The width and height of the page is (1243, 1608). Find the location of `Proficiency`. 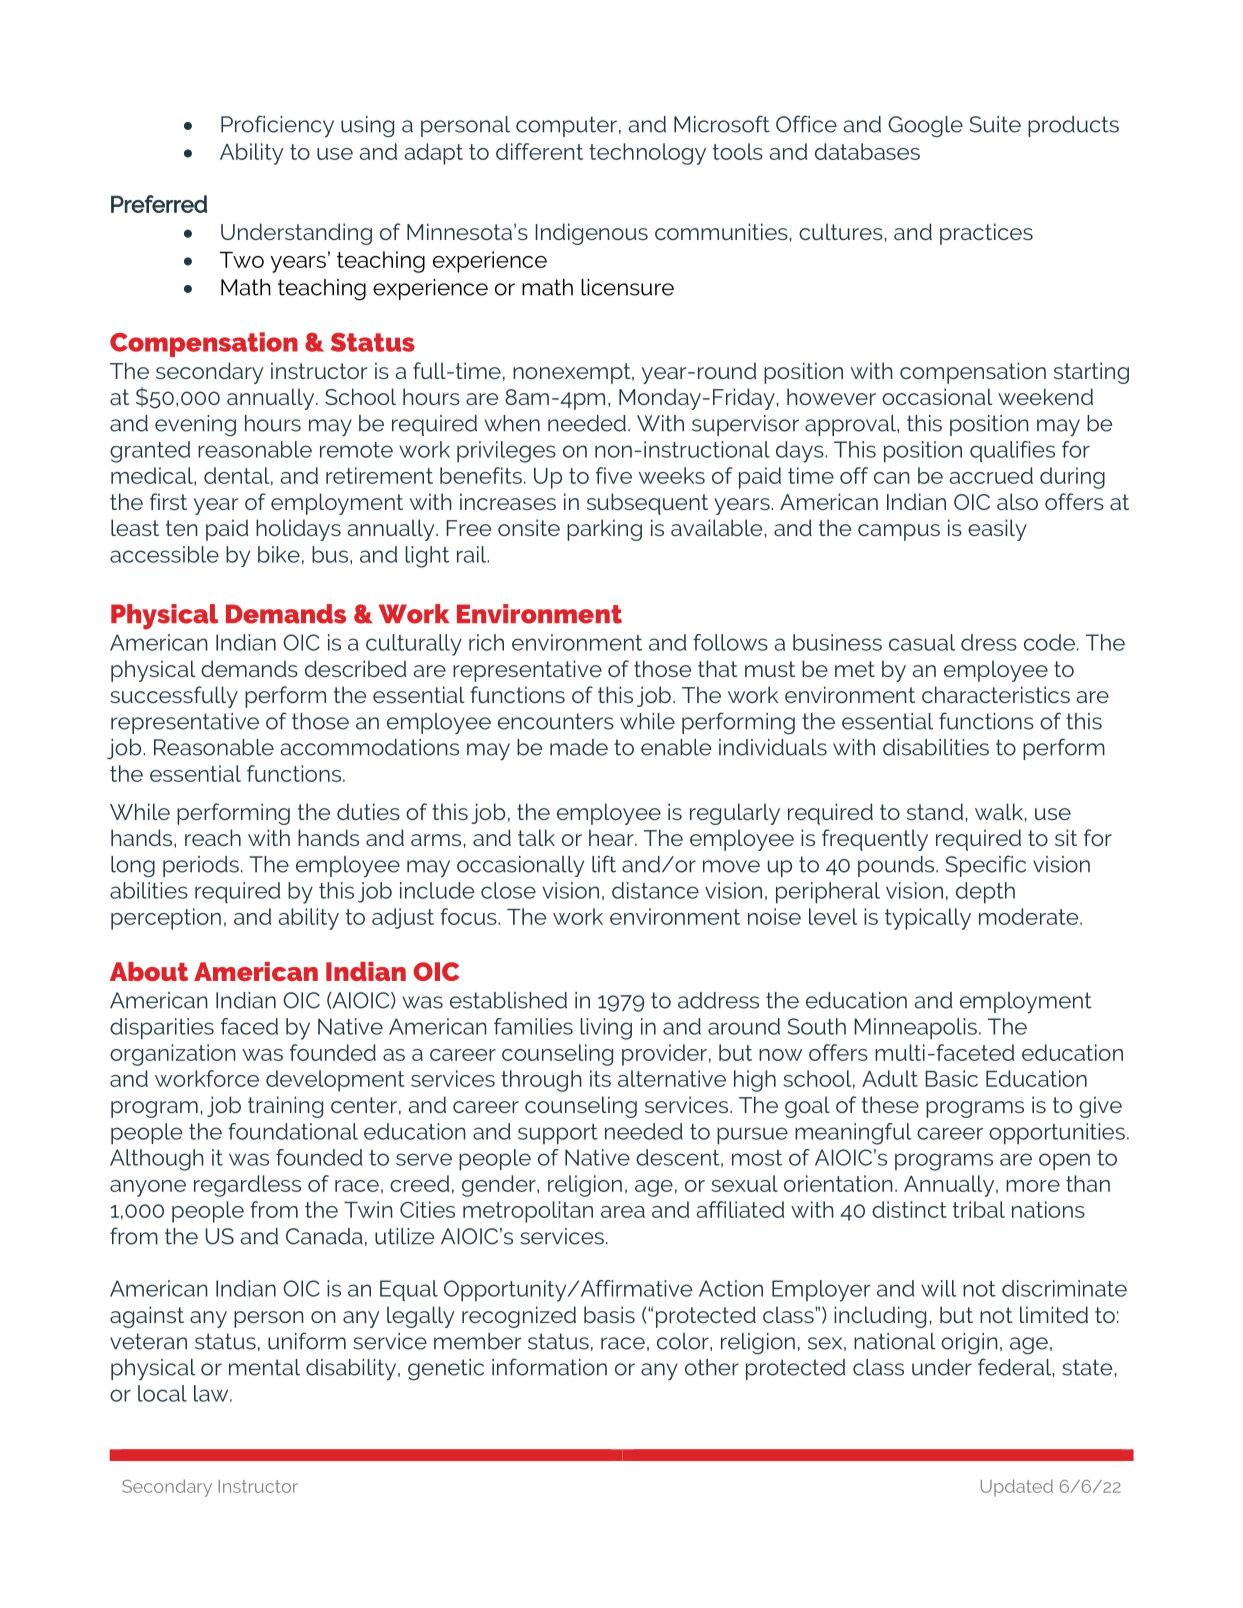

Proficiency is located at coordinates (277, 126).
